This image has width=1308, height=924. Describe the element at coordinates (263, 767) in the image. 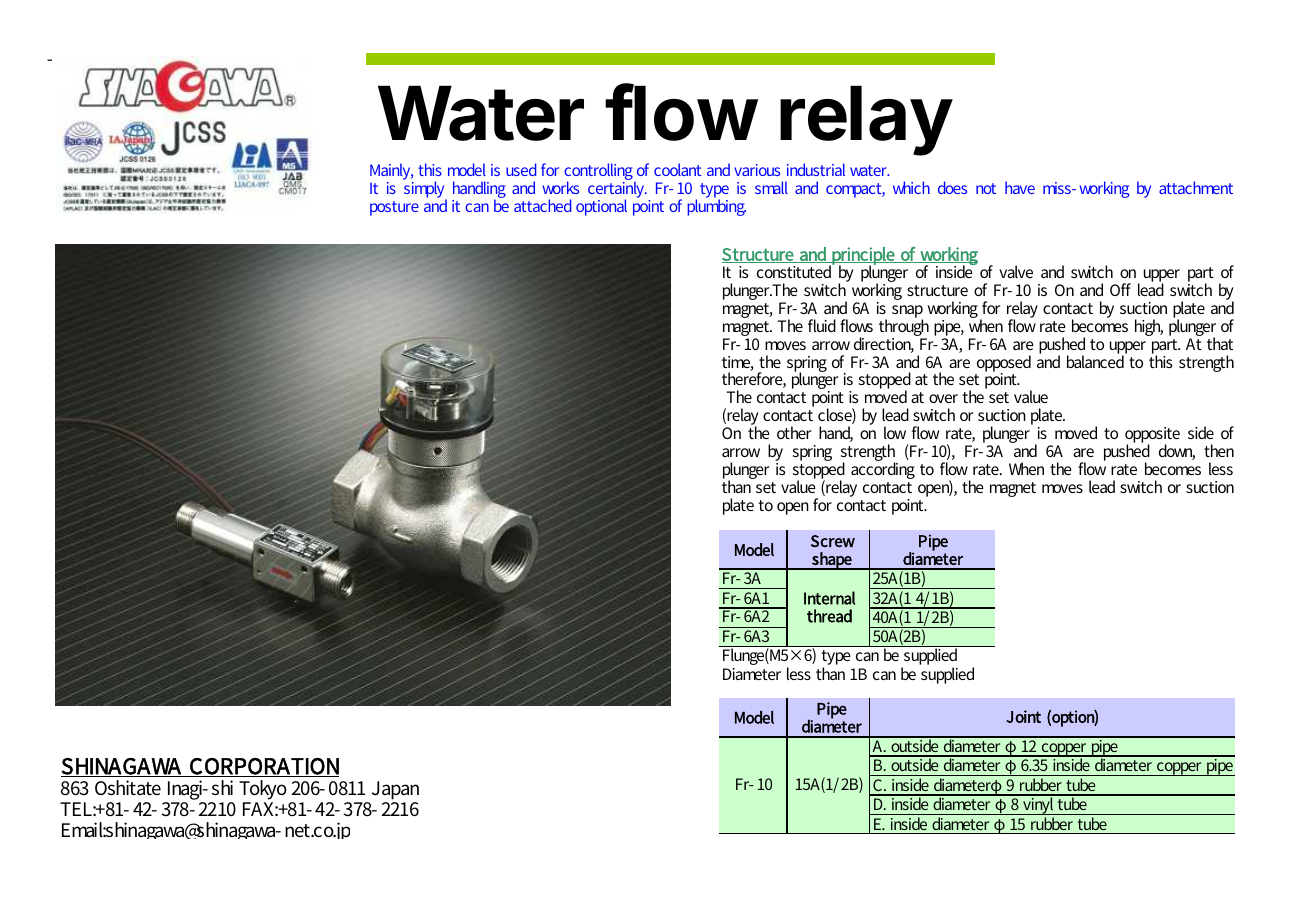

I see `CORPORATION` at that location.
